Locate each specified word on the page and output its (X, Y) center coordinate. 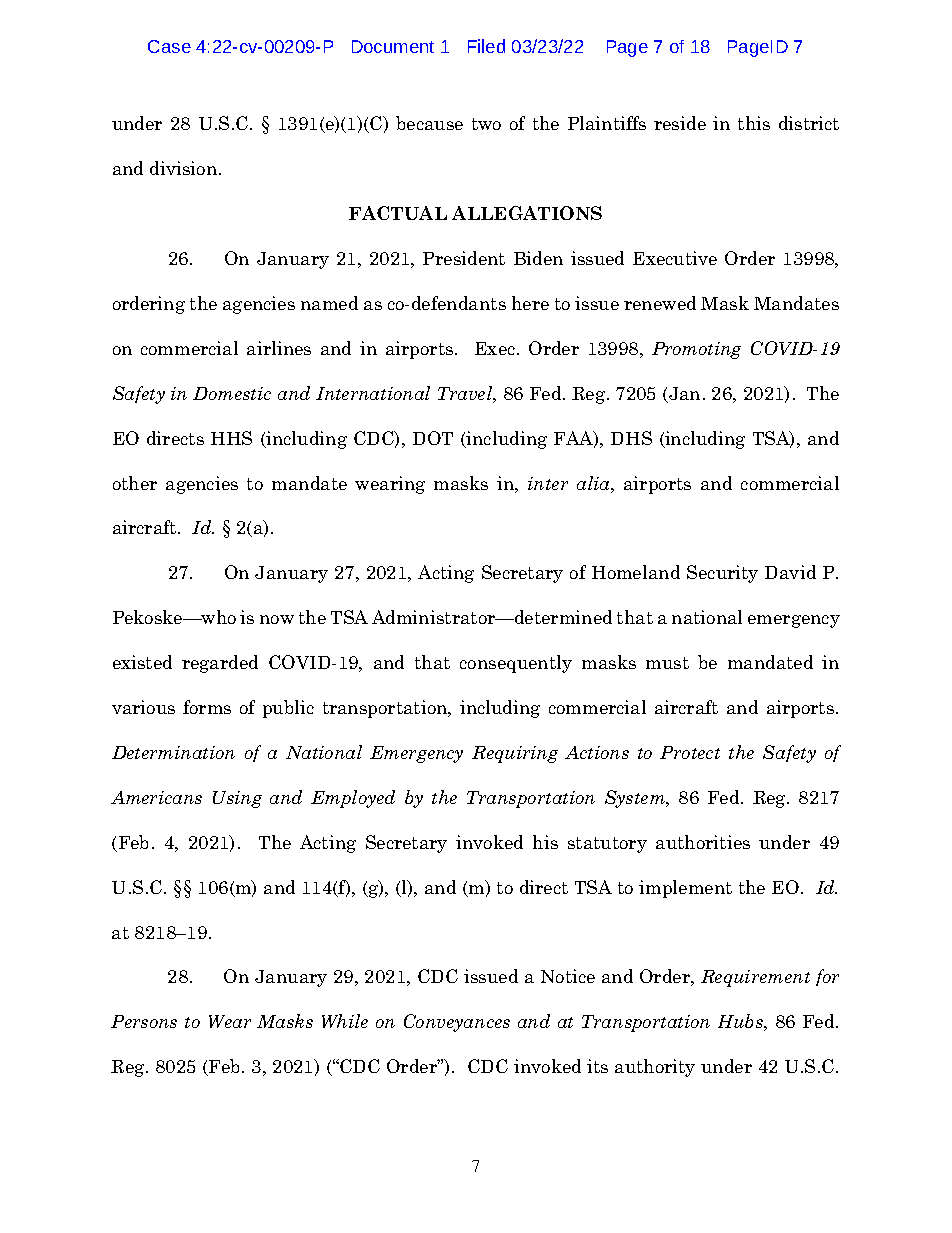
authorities (703, 842)
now (277, 619)
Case (169, 46)
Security (722, 574)
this (754, 123)
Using (237, 799)
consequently (516, 664)
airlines (279, 348)
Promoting (696, 350)
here (530, 303)
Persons (144, 1021)
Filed (486, 46)
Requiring (515, 754)
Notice (568, 976)
